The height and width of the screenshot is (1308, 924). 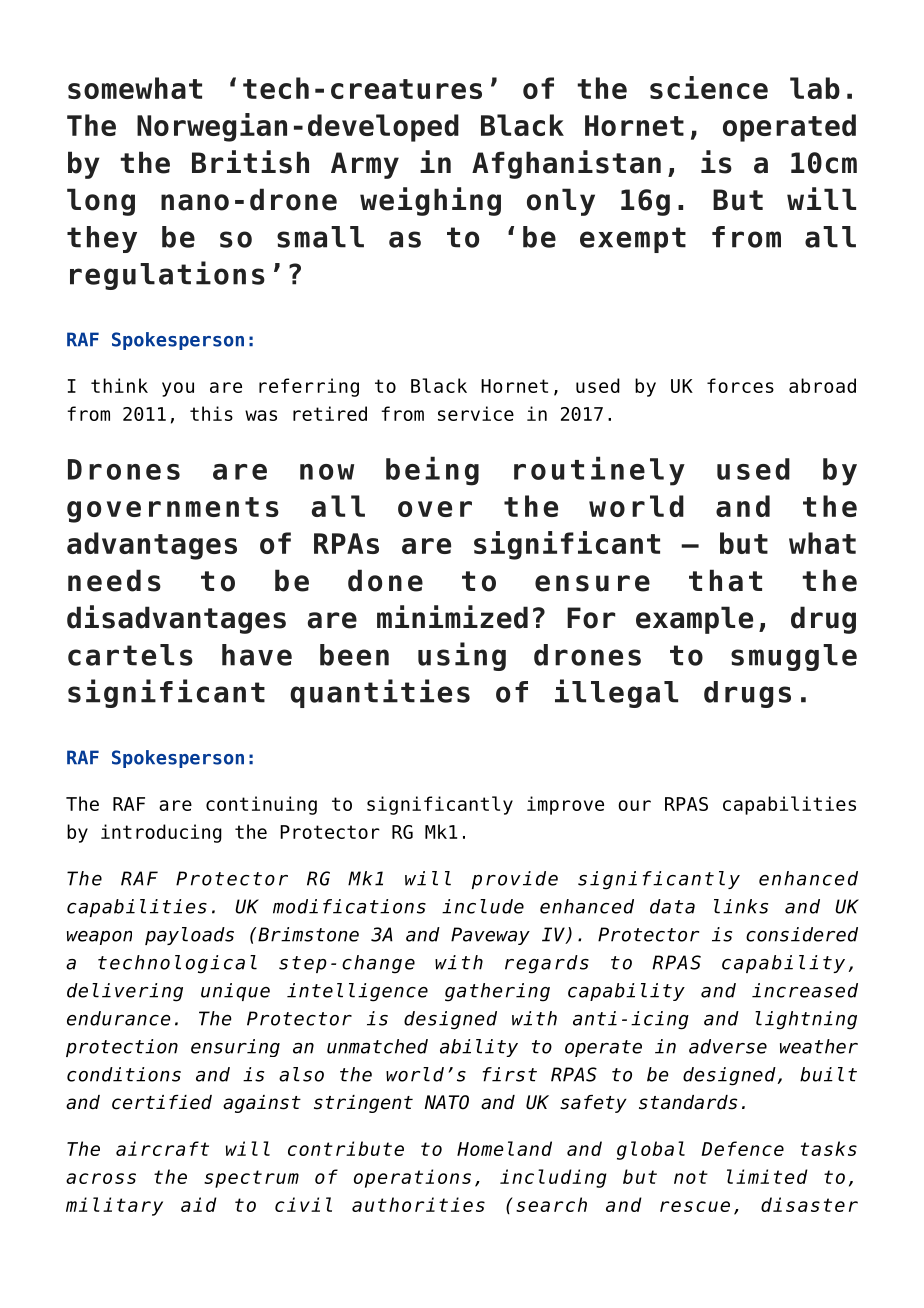 What do you see at coordinates (211, 413) in the screenshot?
I see `this` at bounding box center [211, 413].
